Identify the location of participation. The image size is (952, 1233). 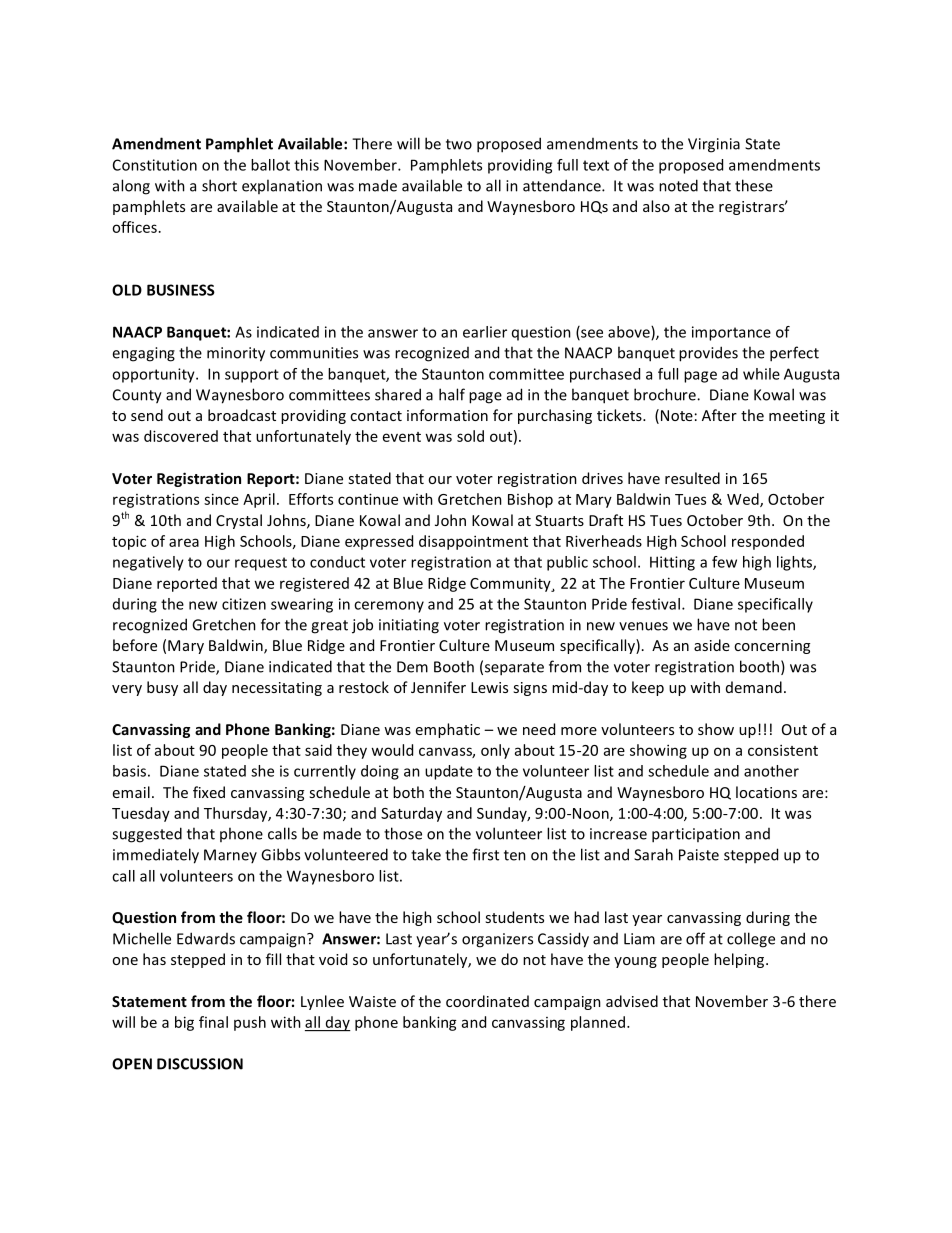
(696, 835).
